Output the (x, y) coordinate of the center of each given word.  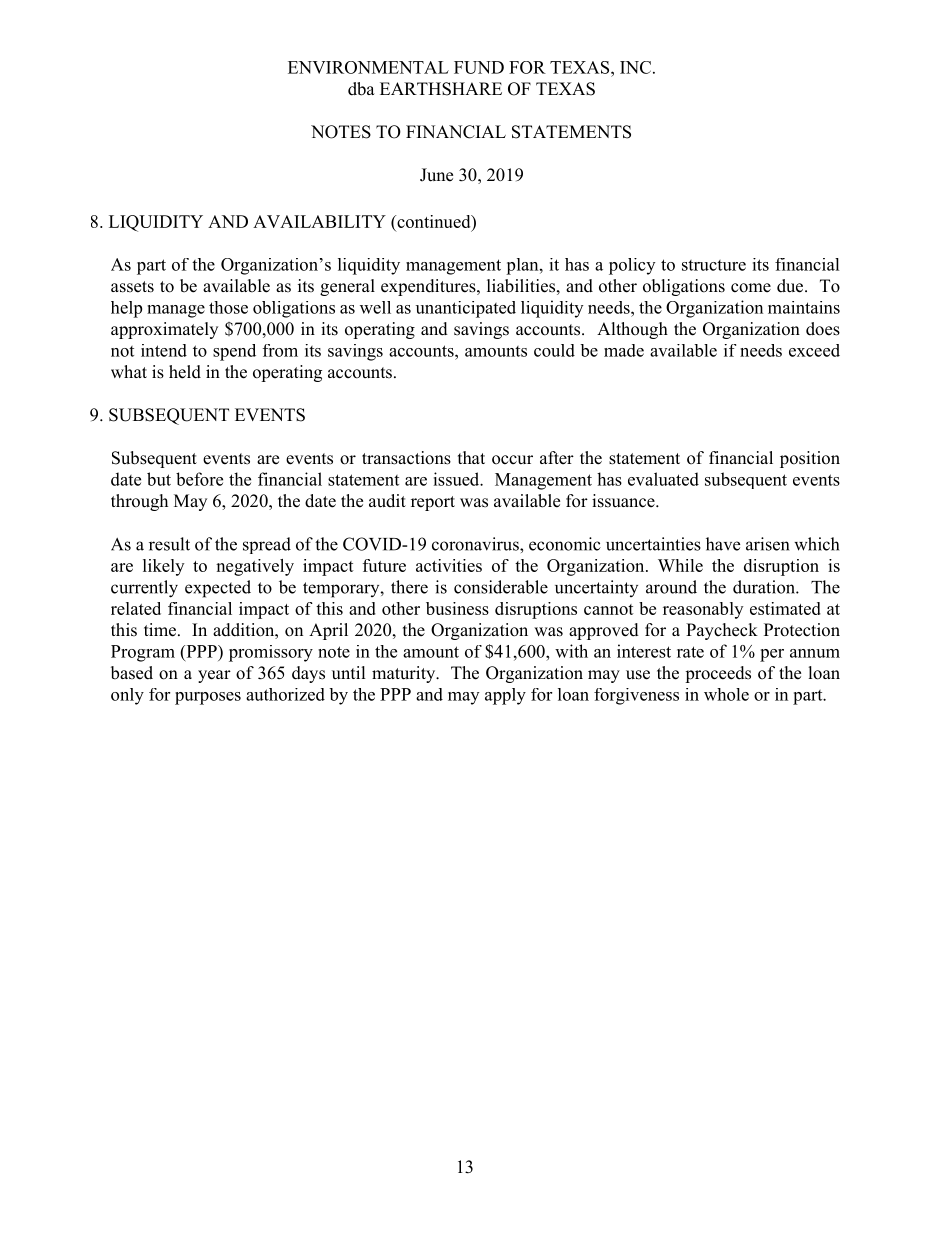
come (751, 288)
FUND (479, 67)
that (471, 457)
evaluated (663, 479)
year (214, 676)
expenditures (429, 287)
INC (635, 67)
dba (361, 89)
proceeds (718, 674)
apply (505, 696)
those (228, 307)
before (199, 479)
